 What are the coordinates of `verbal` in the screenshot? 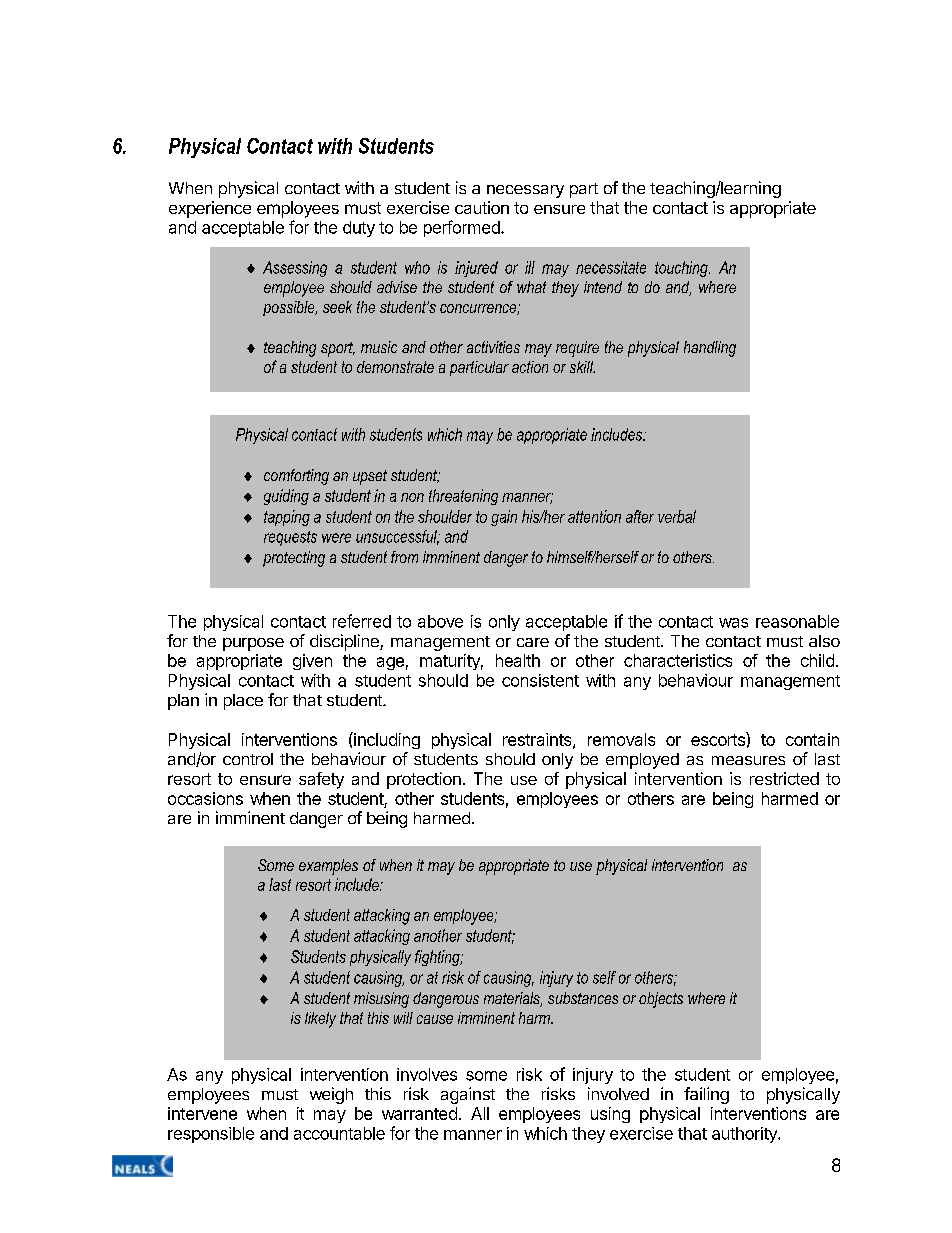 It's located at (677, 516).
